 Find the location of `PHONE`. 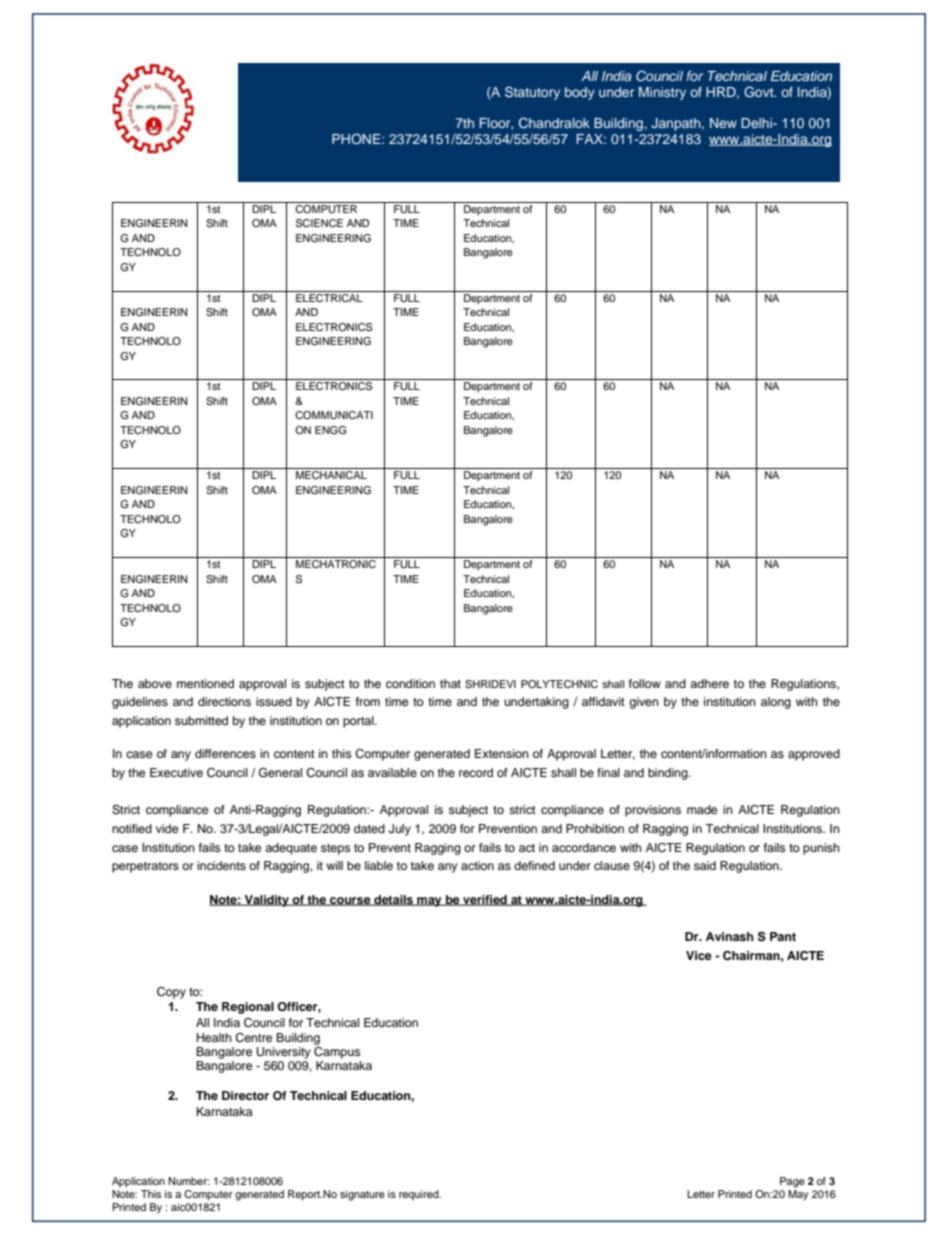

PHONE is located at coordinates (357, 139).
